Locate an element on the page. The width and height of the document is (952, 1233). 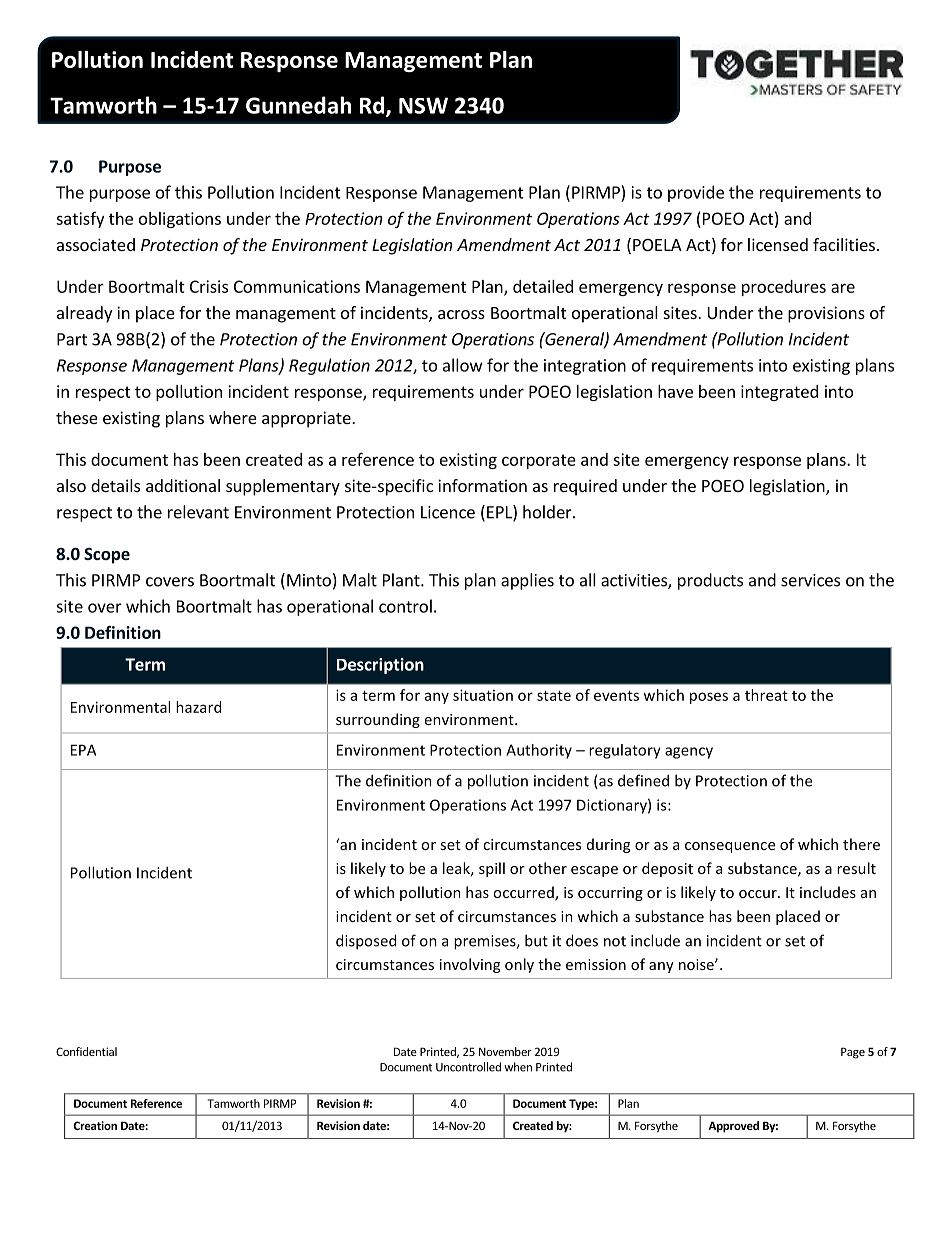
Crisis is located at coordinates (209, 286).
